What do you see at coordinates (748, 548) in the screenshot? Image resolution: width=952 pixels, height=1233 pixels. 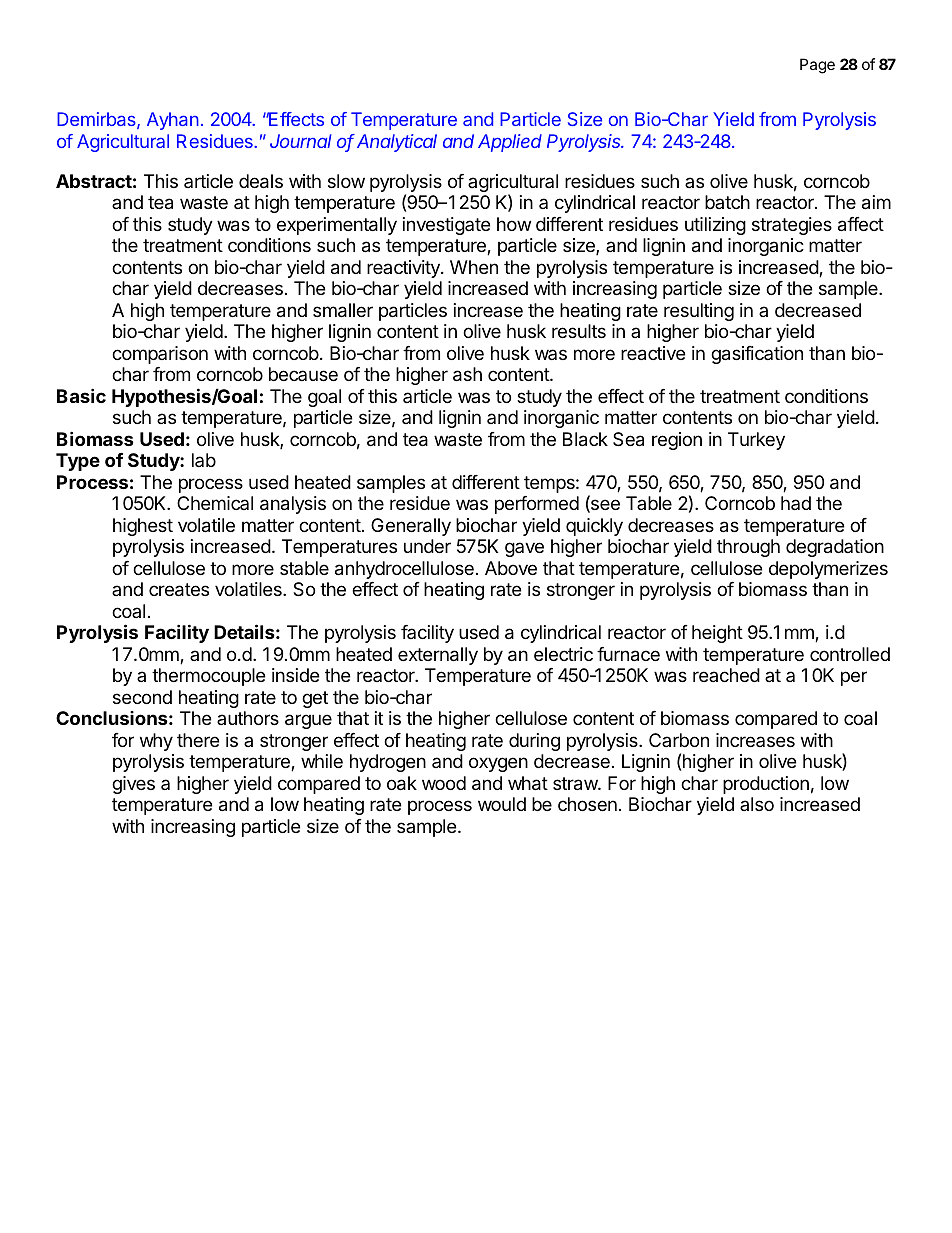 I see `through` at bounding box center [748, 548].
